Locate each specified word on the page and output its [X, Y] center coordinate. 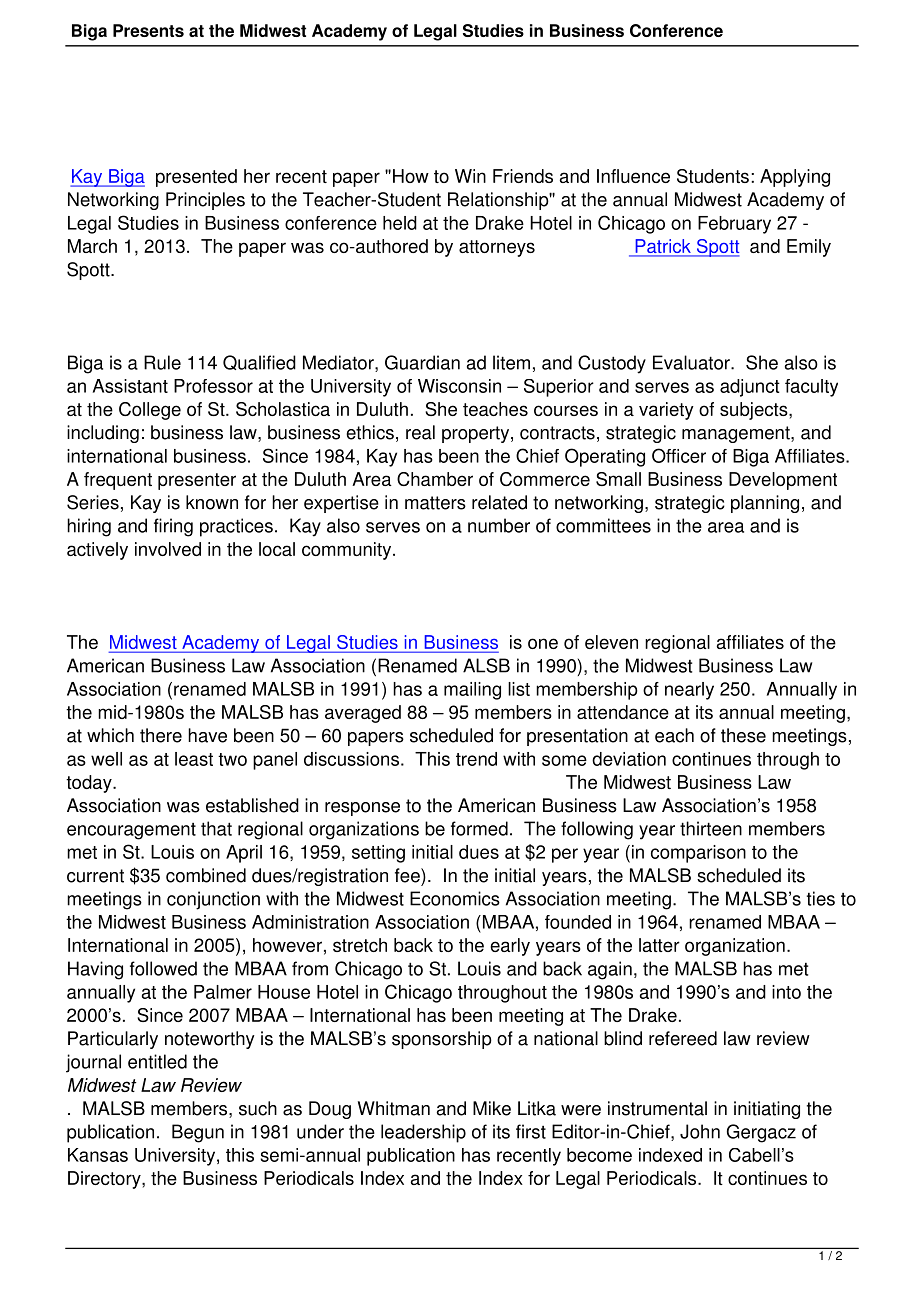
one [543, 643]
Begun [198, 1133]
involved [168, 549]
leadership [423, 1133]
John [700, 1131]
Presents [148, 30]
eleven [611, 642]
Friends [523, 176]
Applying [795, 178]
